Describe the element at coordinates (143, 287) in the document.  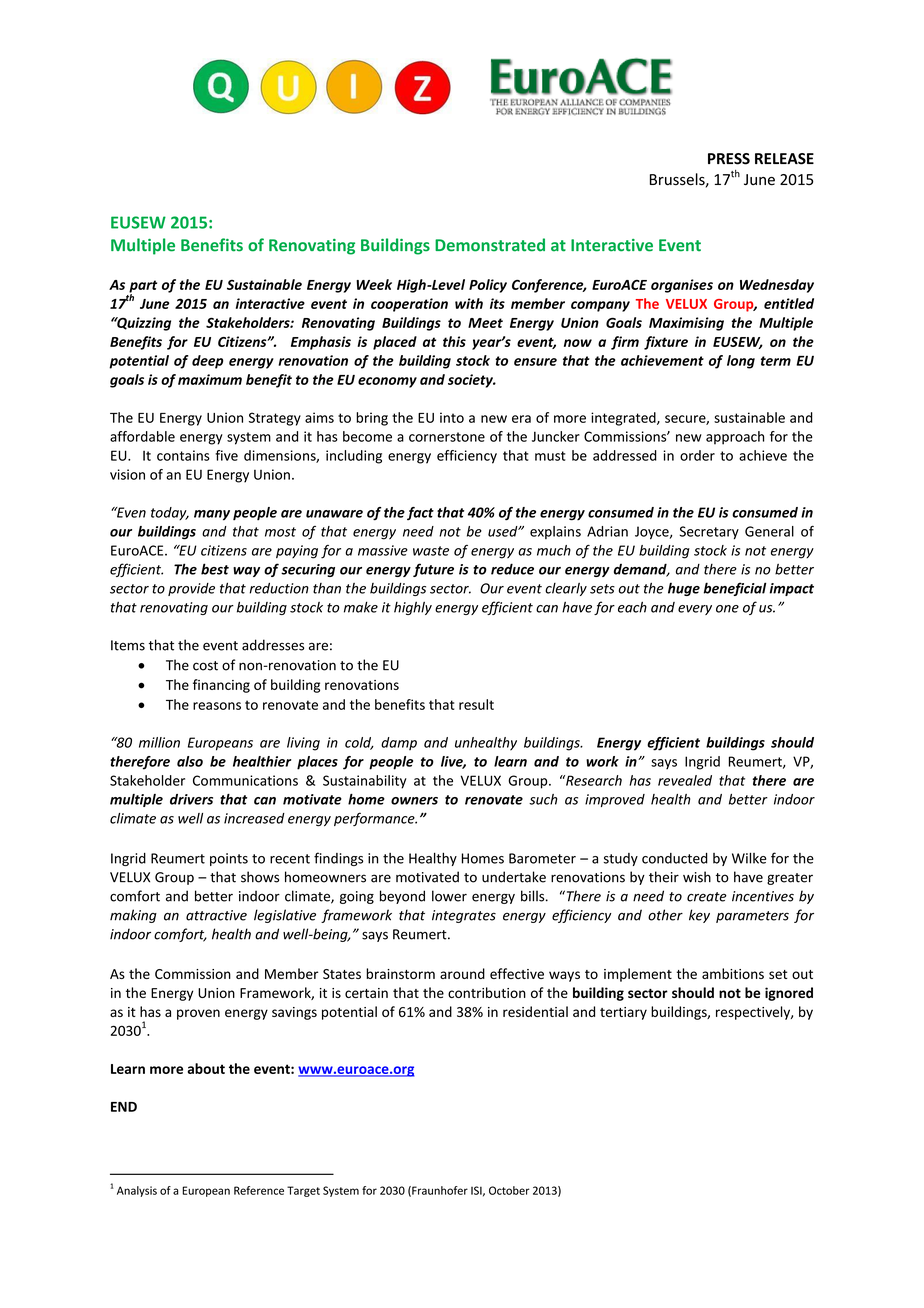
I see `part` at that location.
